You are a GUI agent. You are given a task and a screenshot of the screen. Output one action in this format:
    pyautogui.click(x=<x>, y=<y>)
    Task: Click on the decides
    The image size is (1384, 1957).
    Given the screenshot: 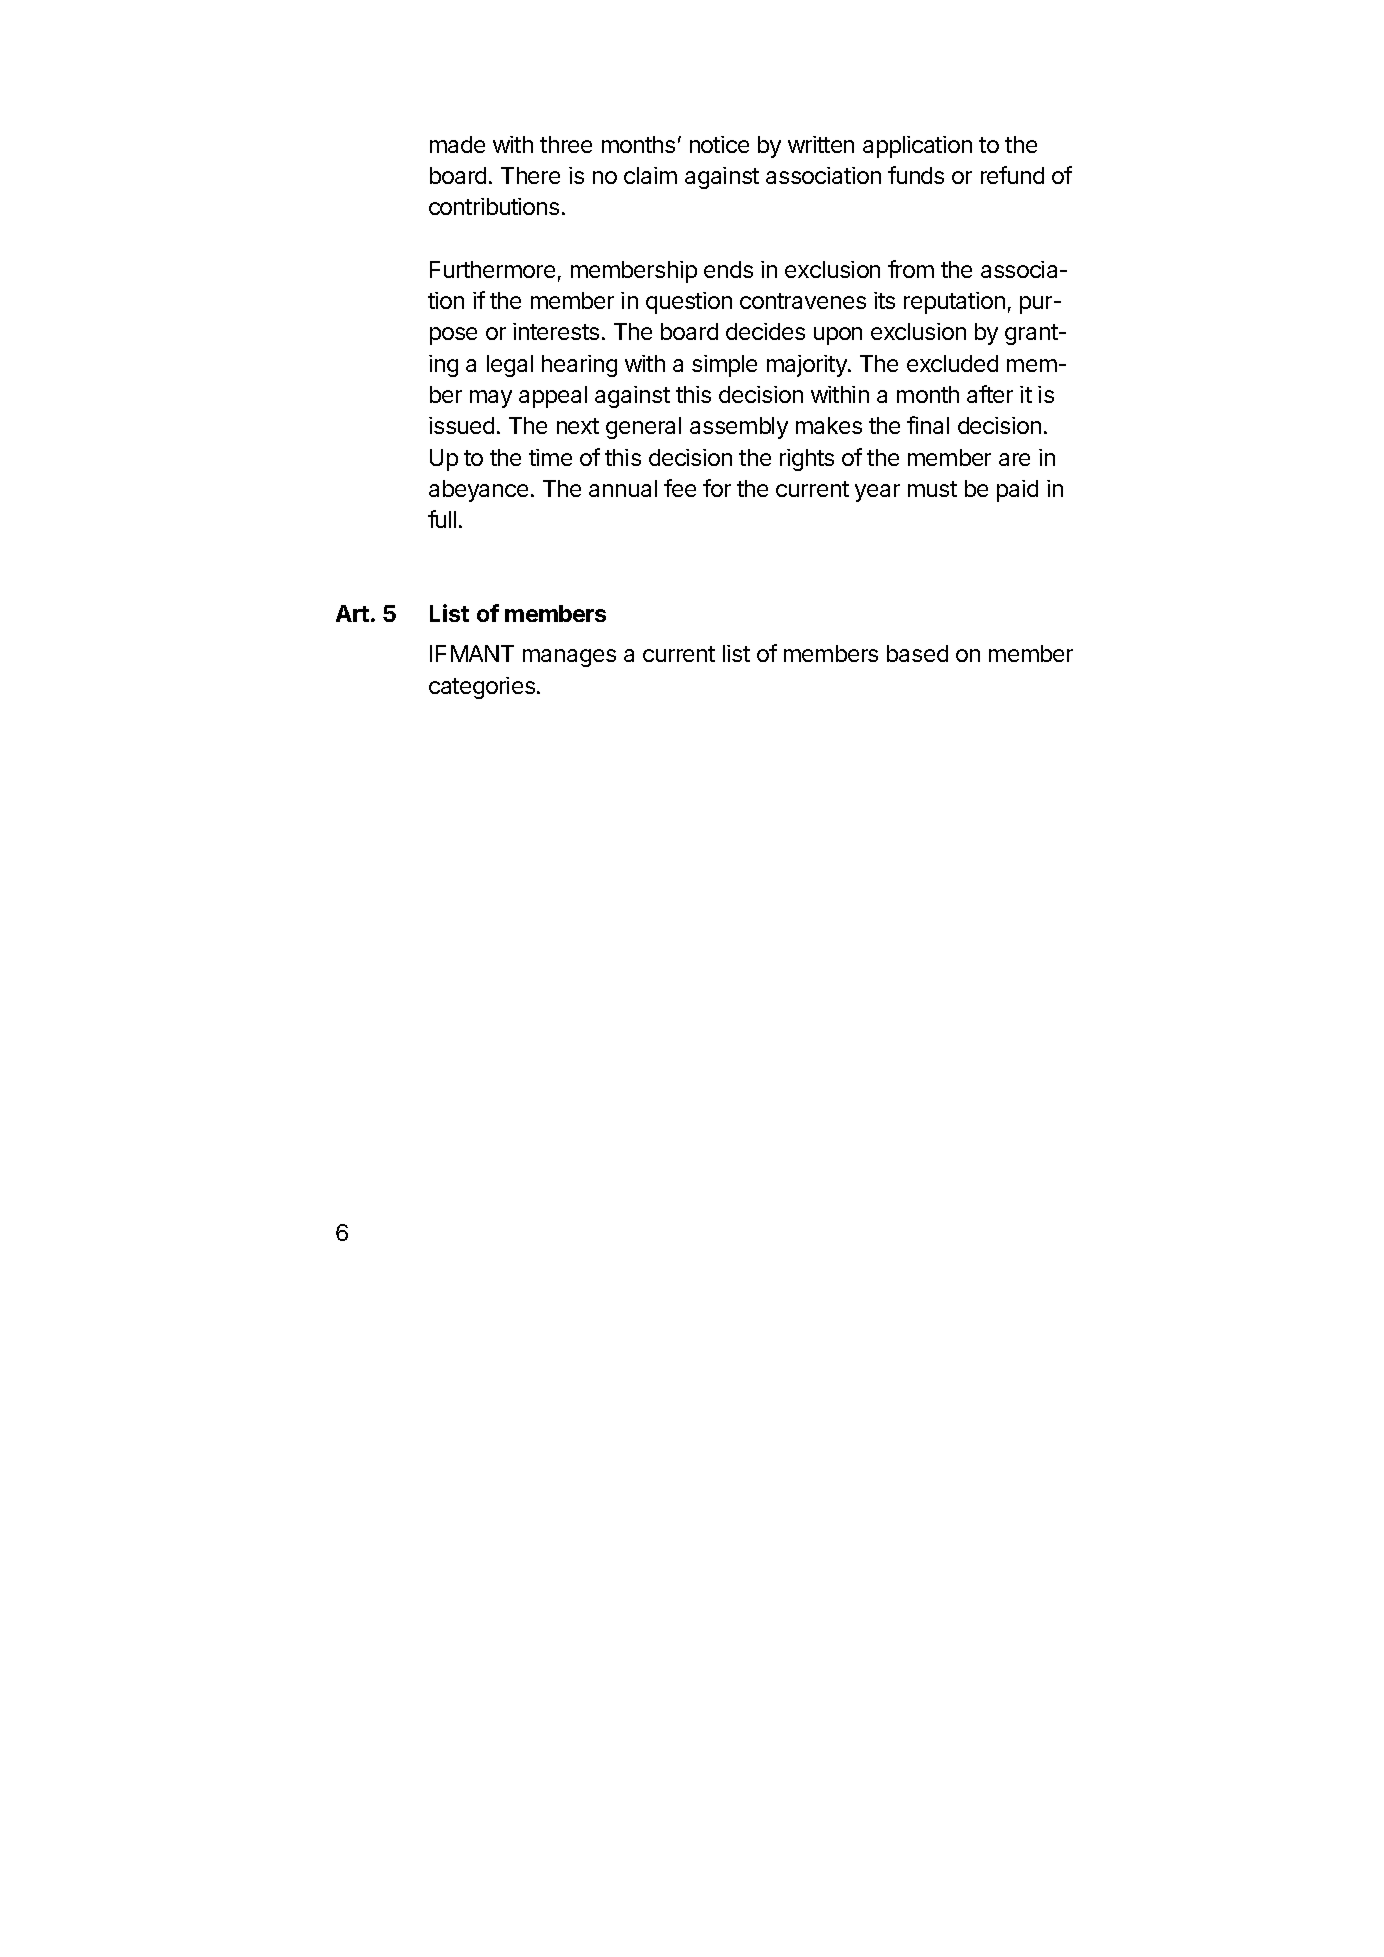 What is the action you would take?
    pyautogui.click(x=765, y=331)
